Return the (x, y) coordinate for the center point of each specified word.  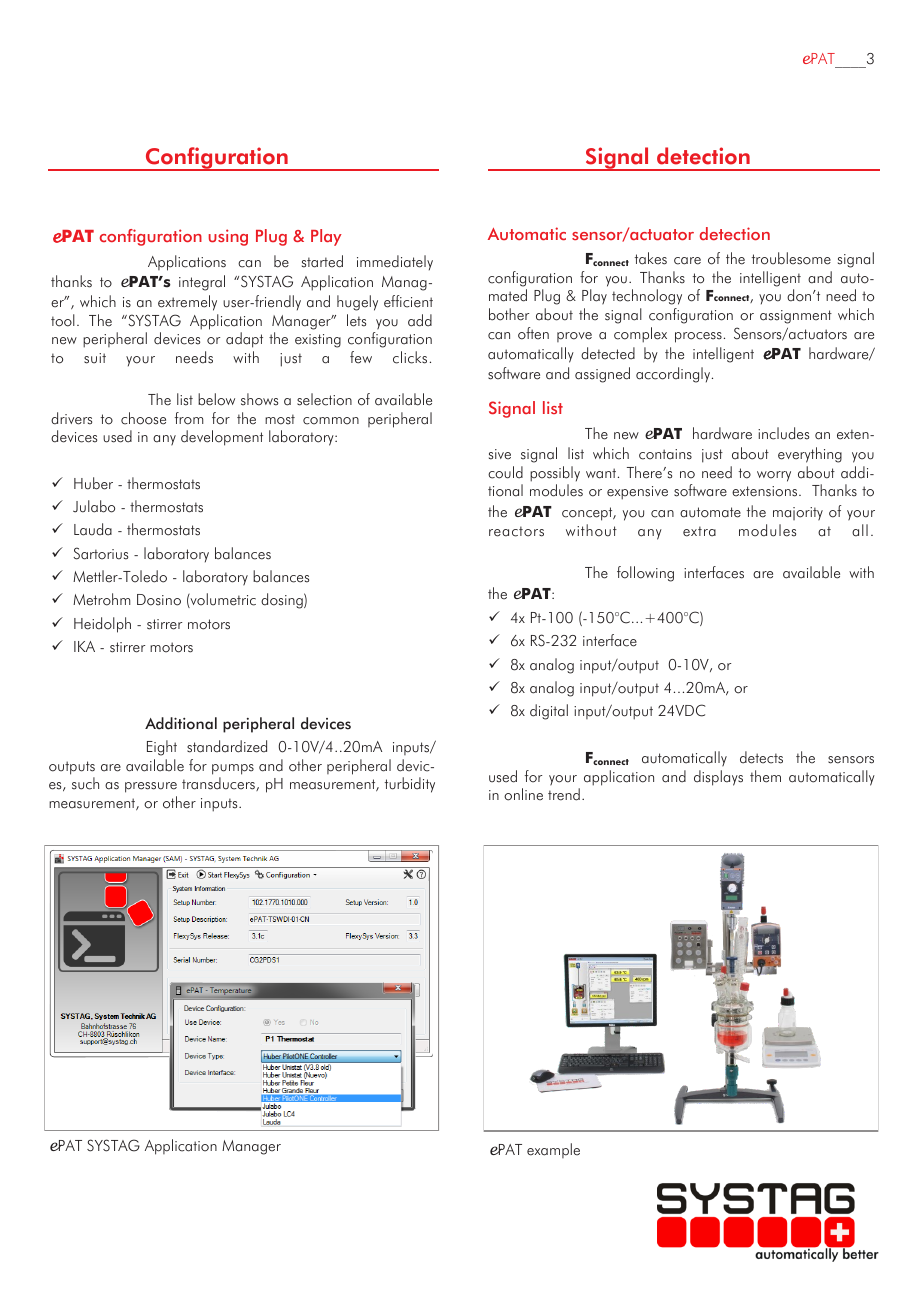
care (687, 261)
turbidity (410, 785)
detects (761, 757)
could (505, 472)
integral (202, 283)
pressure (151, 787)
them (765, 776)
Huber (93, 483)
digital (549, 712)
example (553, 1150)
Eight (162, 748)
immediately (395, 263)
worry (774, 476)
